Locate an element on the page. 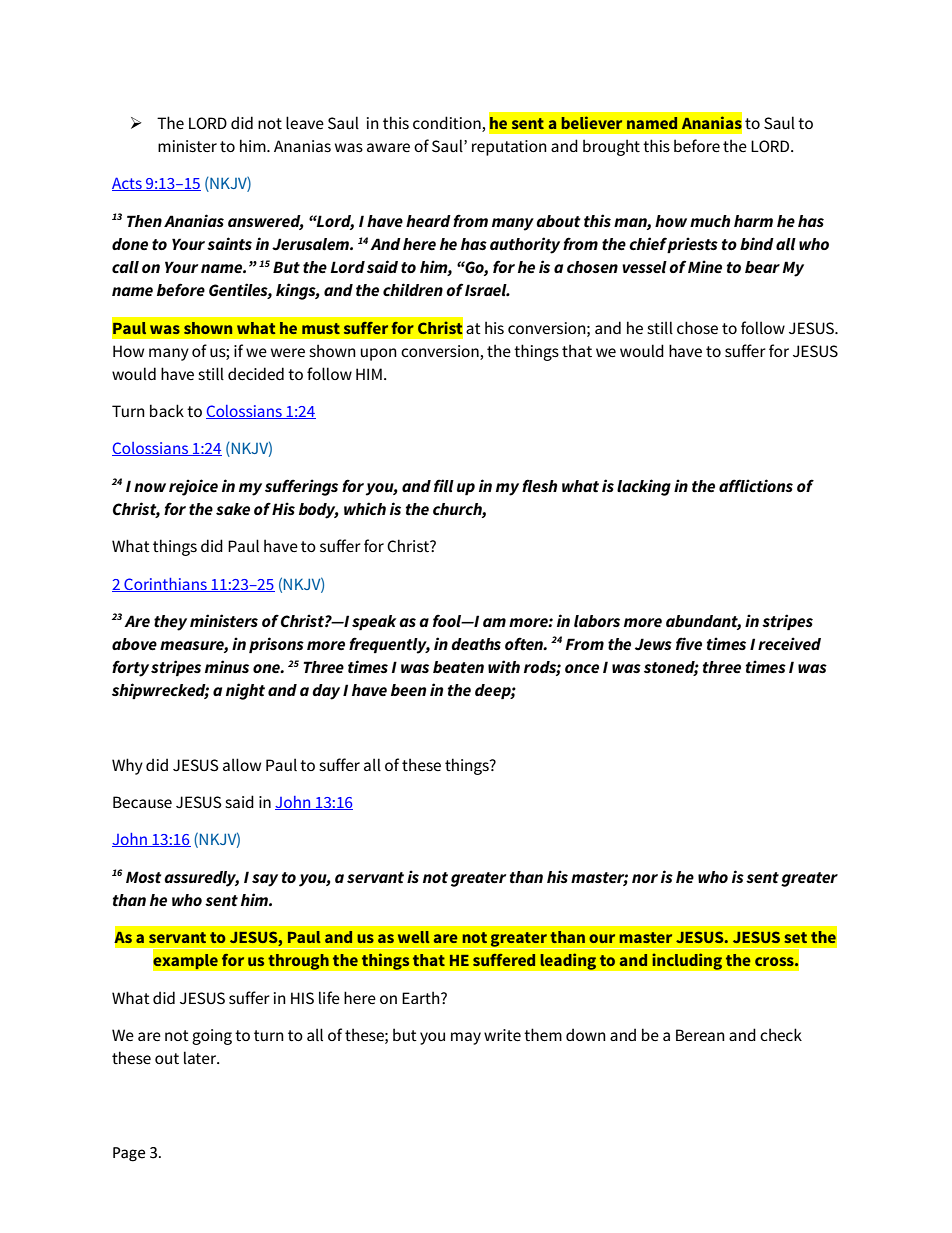  upon is located at coordinates (379, 354).
